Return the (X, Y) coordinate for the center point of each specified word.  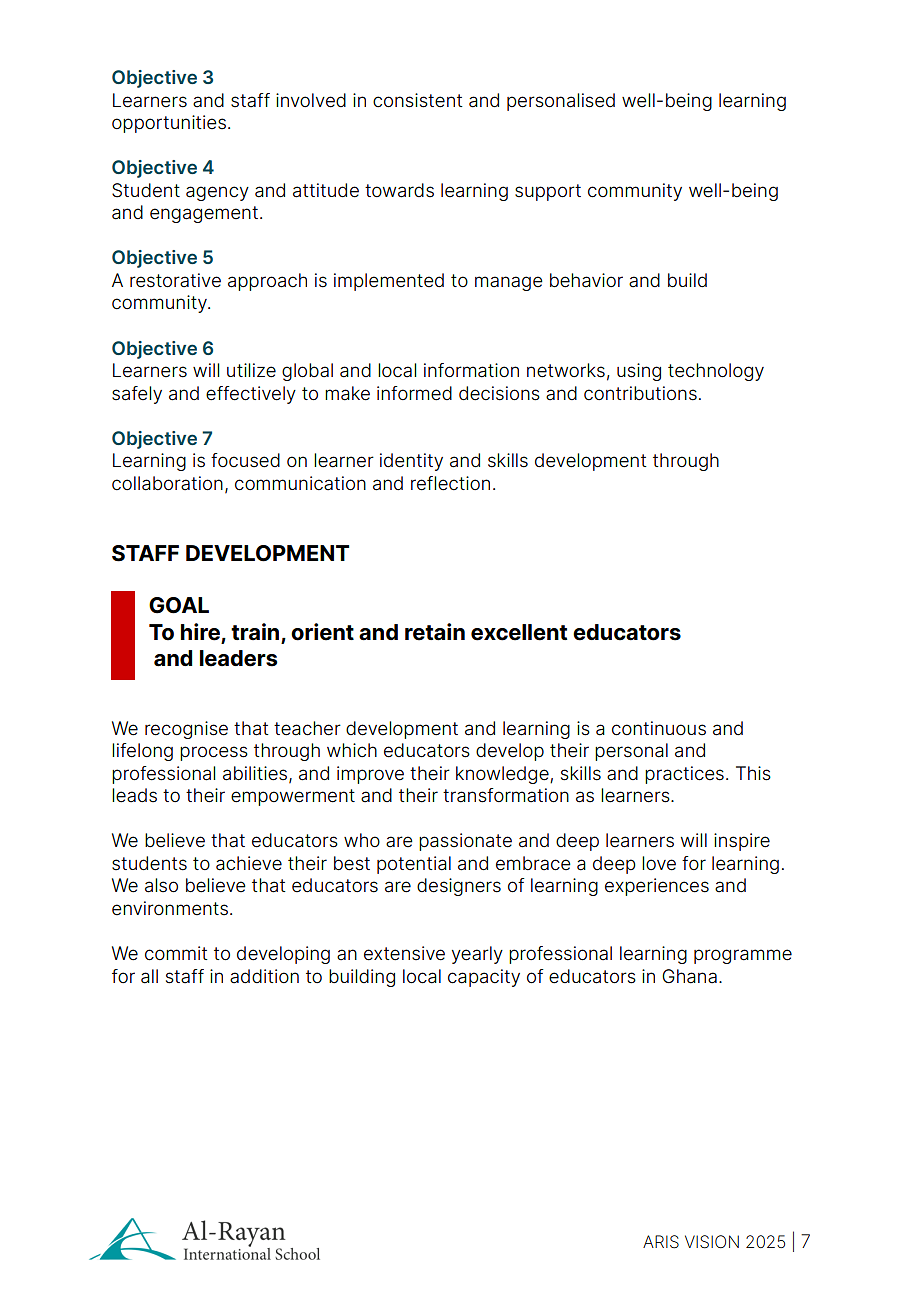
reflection (450, 483)
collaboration (167, 483)
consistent (418, 100)
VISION (712, 1242)
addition (264, 976)
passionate (465, 842)
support (548, 192)
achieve (249, 863)
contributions (640, 393)
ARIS (661, 1242)
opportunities (169, 124)
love (659, 863)
